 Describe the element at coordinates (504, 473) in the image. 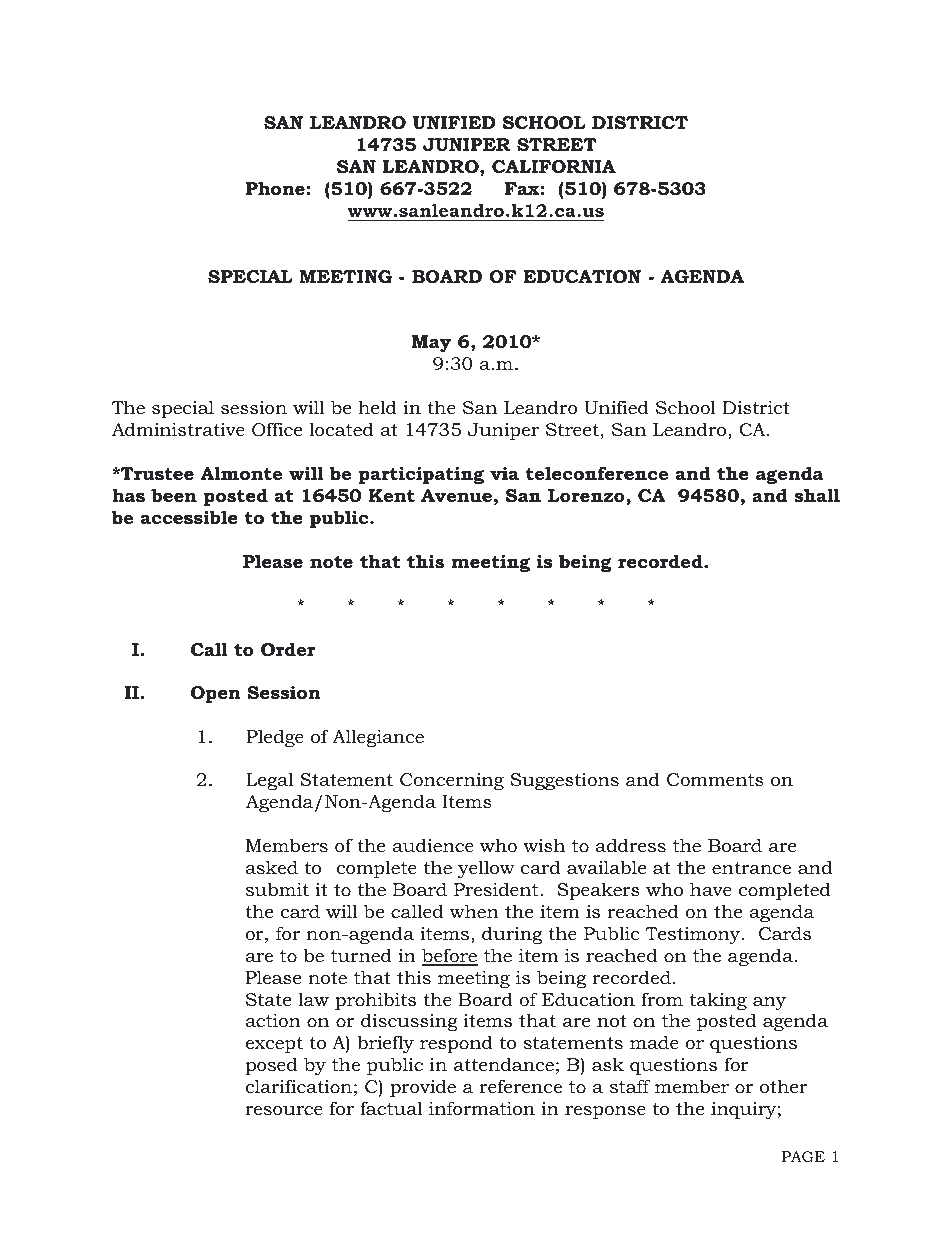

I see `via` at that location.
